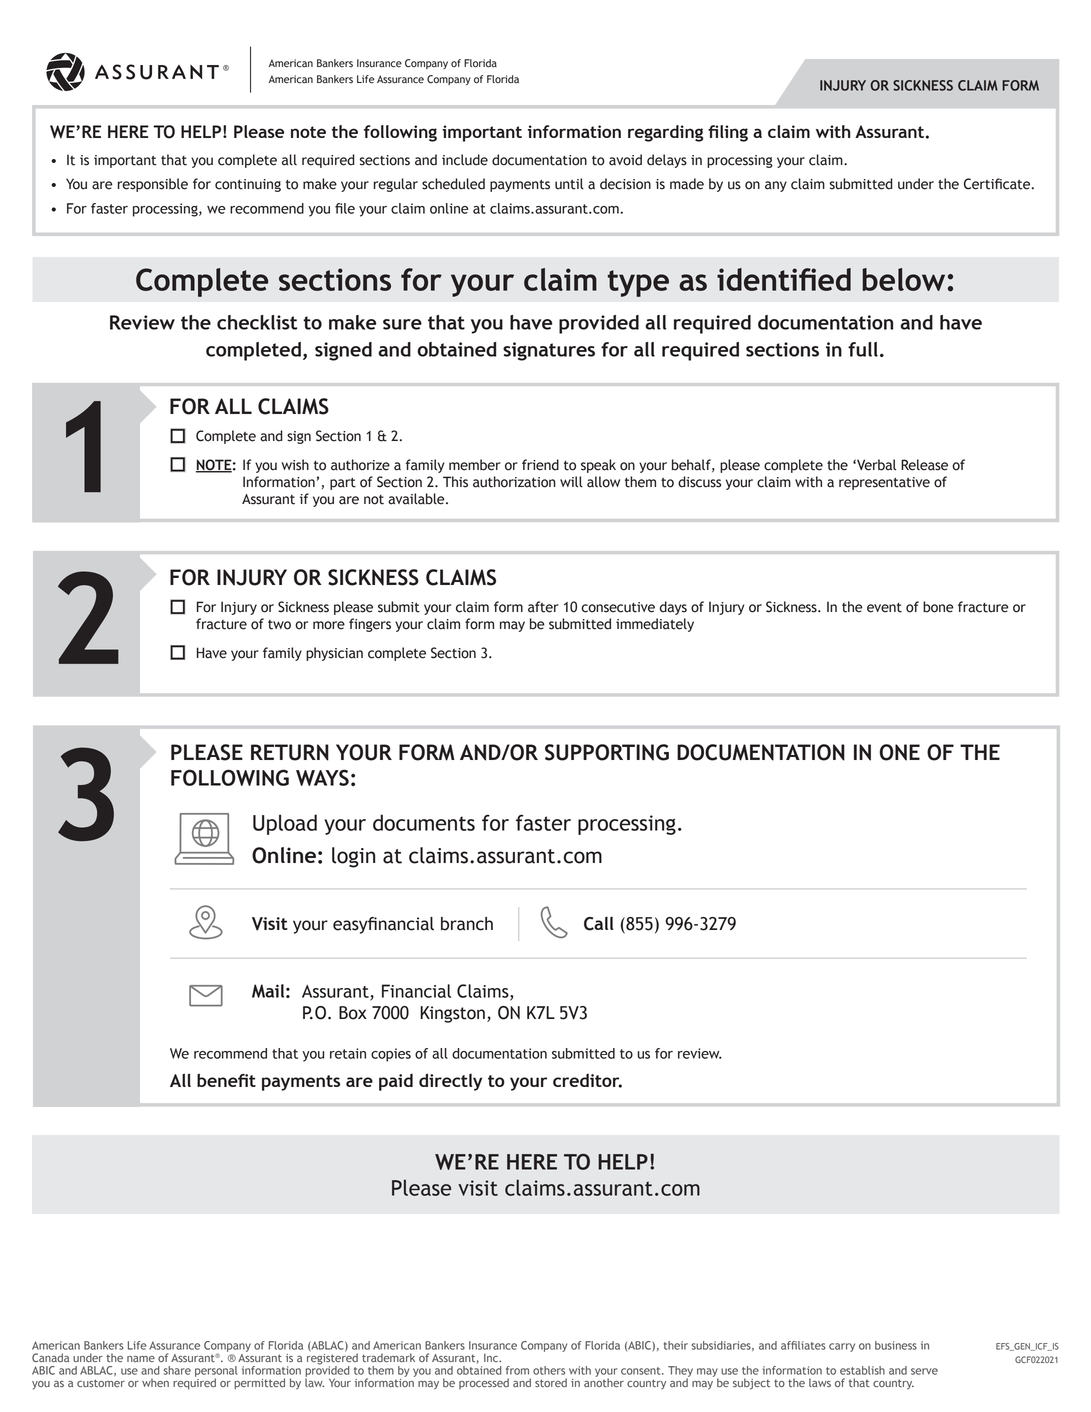  What do you see at coordinates (896, 1345) in the image?
I see `business` at bounding box center [896, 1345].
